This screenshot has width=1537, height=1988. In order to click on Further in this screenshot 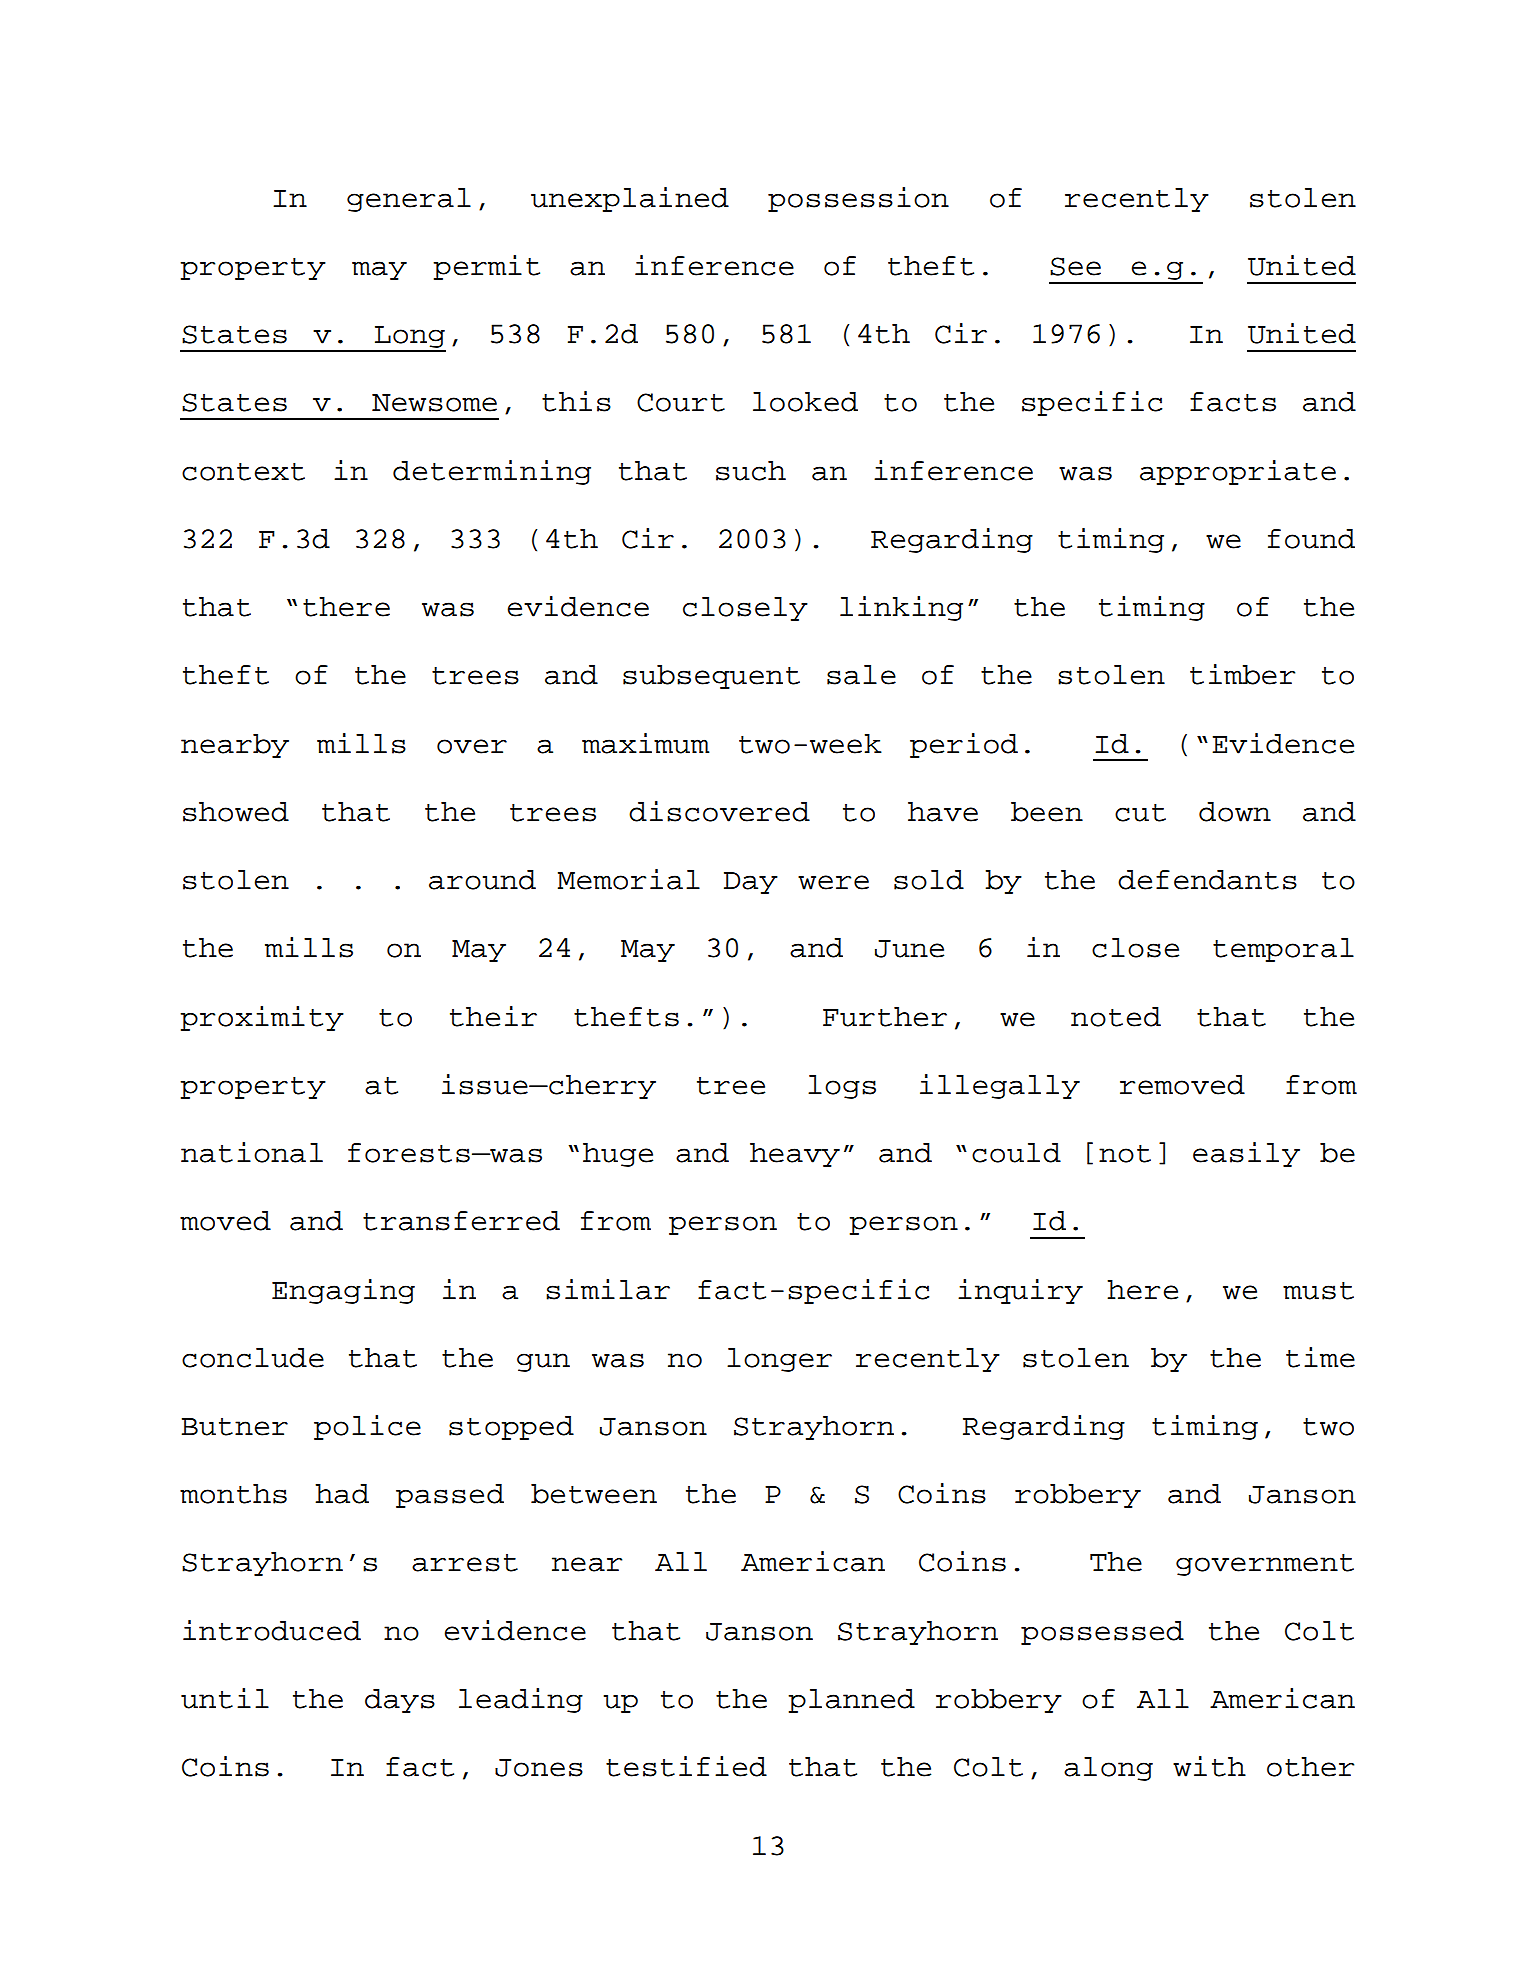, I will do `click(885, 1017)`.
